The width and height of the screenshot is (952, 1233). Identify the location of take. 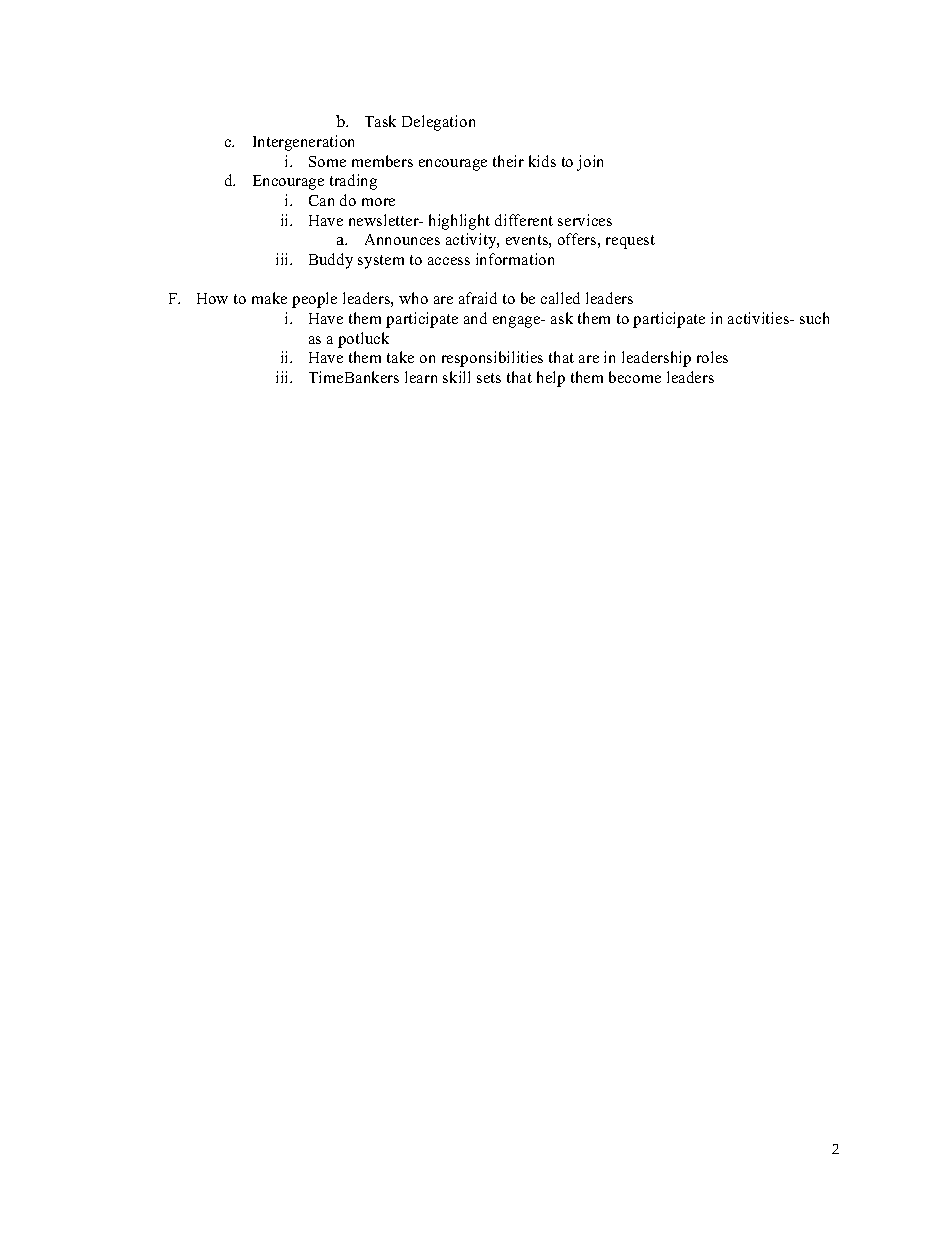
(400, 357).
